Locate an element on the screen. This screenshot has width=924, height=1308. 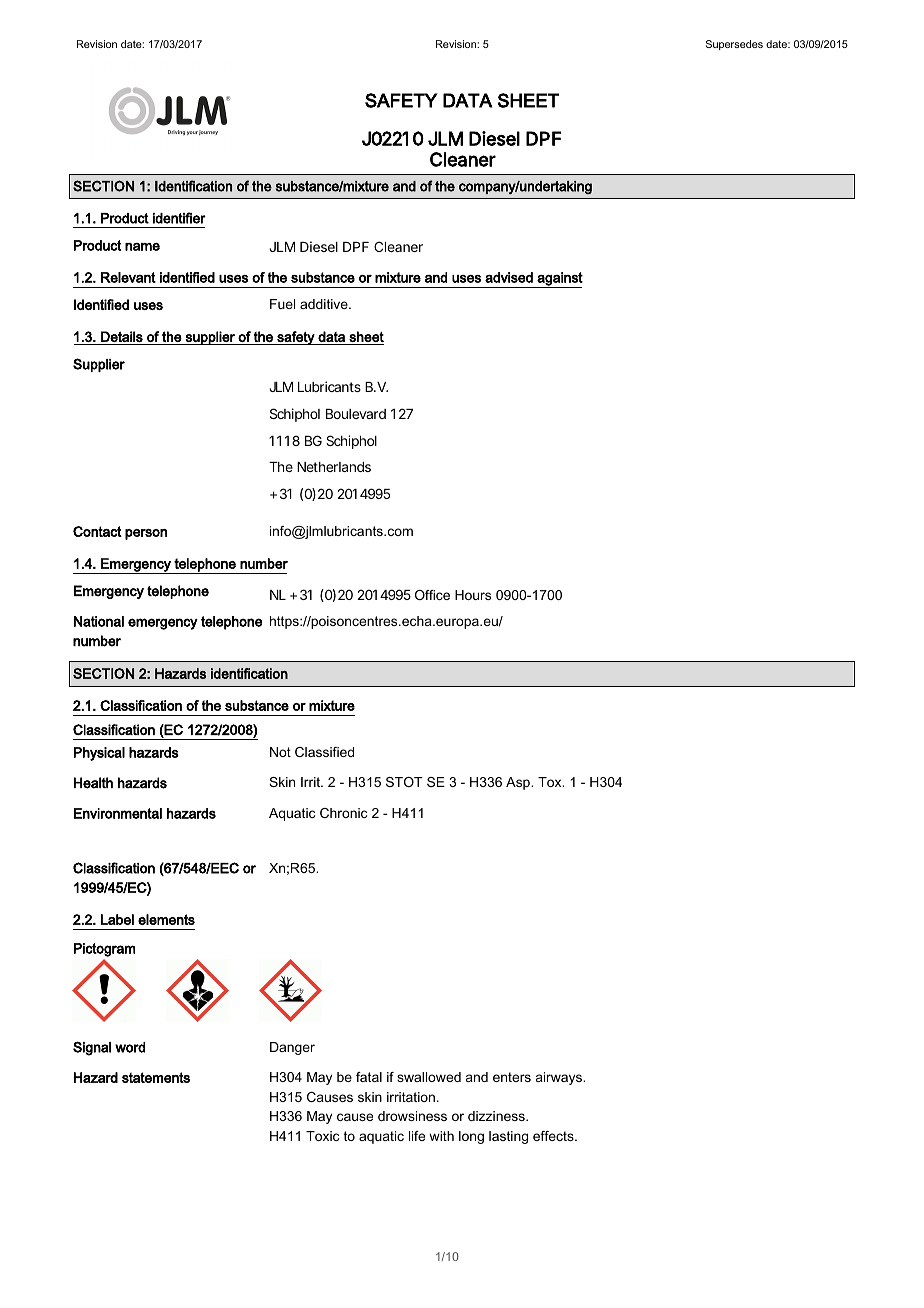
Boulevard is located at coordinates (356, 414).
